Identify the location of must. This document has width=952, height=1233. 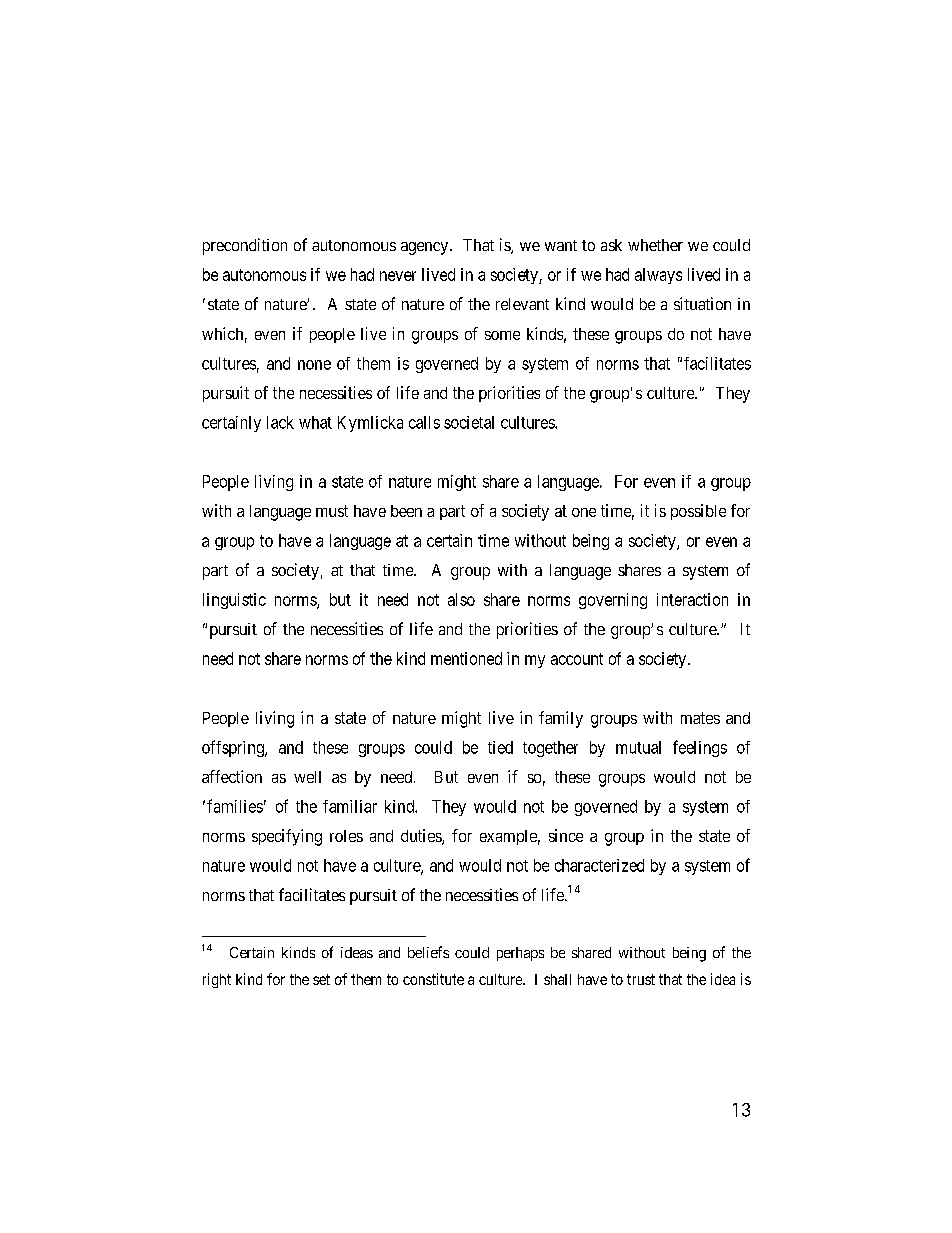
(332, 511).
